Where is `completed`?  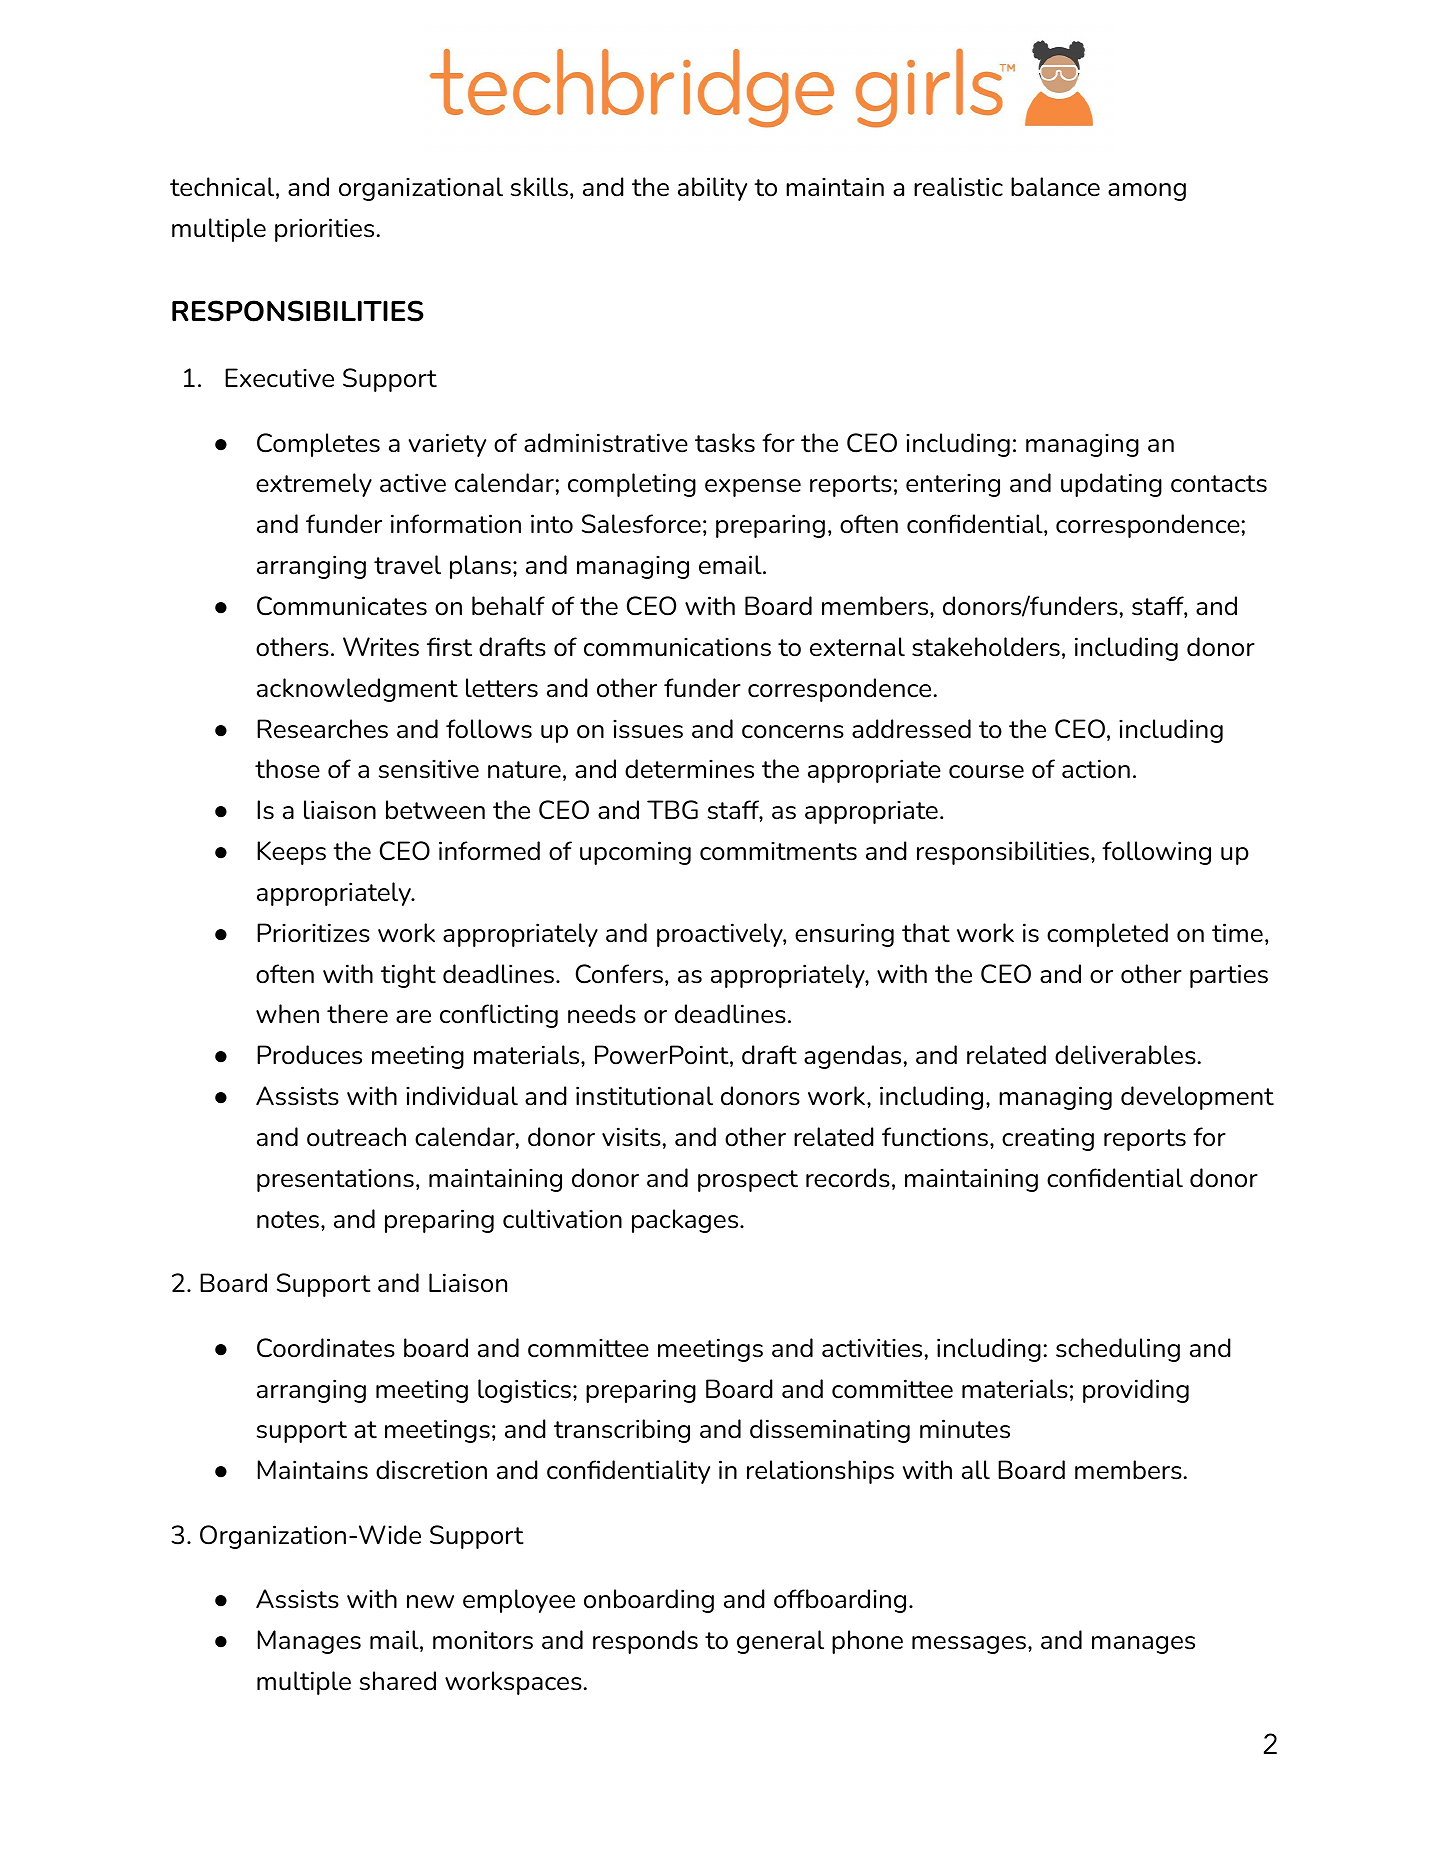 completed is located at coordinates (1107, 935).
